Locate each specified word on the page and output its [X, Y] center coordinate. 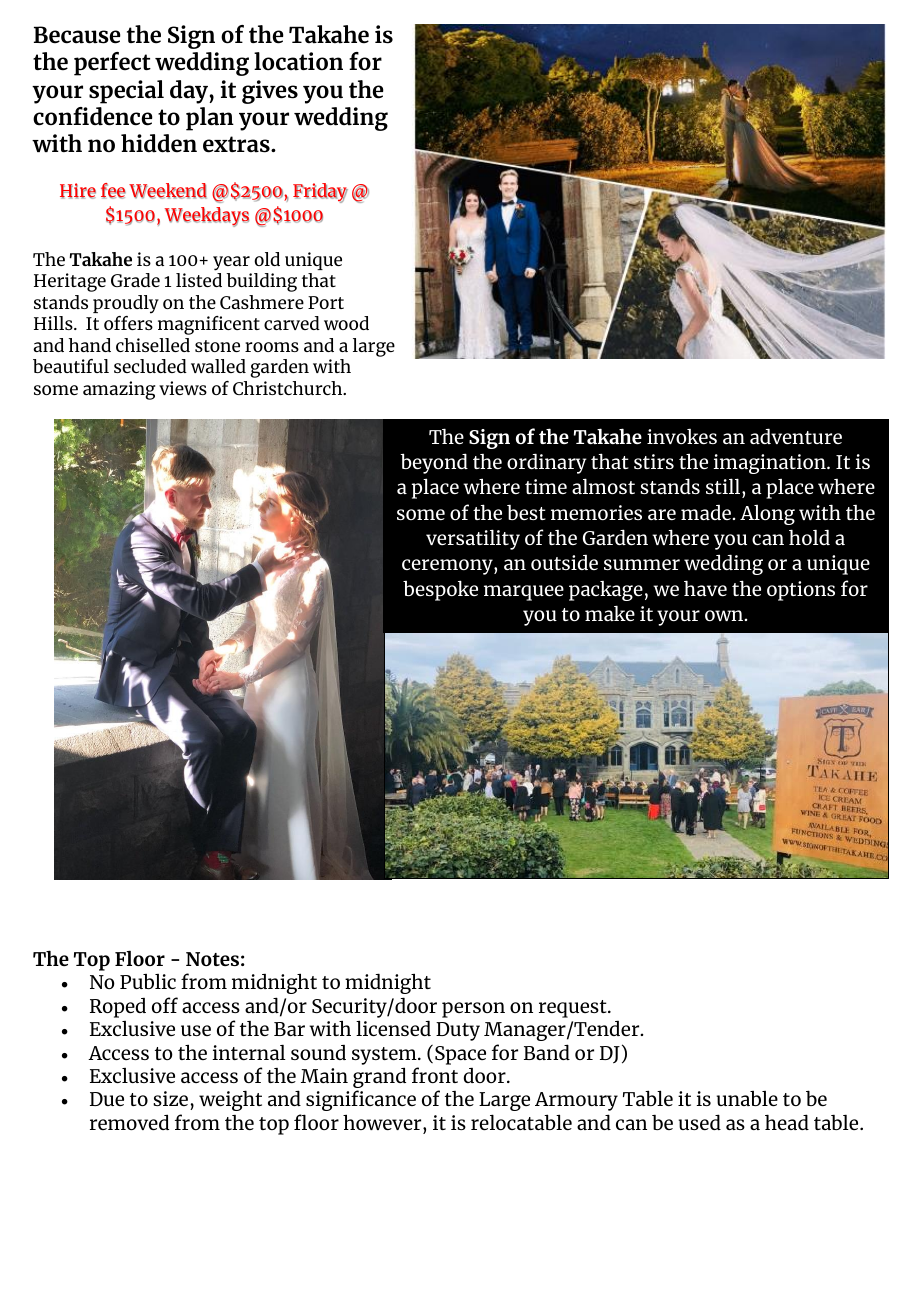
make [610, 613]
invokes [682, 436]
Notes [212, 959]
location [298, 61]
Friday [320, 193]
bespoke [440, 590]
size [172, 1100]
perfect [112, 64]
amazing [119, 390]
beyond [434, 463]
